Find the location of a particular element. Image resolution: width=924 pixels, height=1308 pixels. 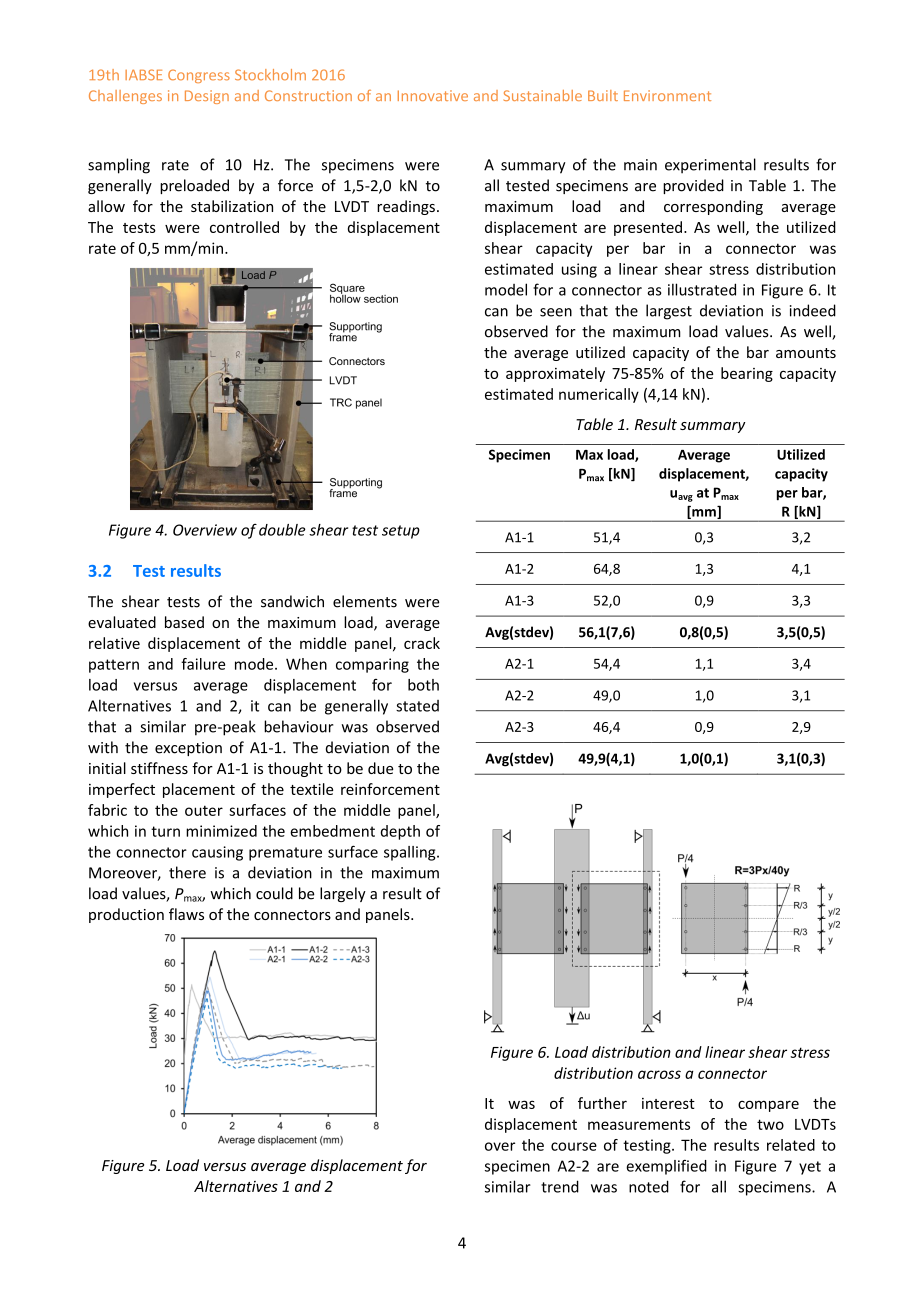

crack is located at coordinates (422, 643).
